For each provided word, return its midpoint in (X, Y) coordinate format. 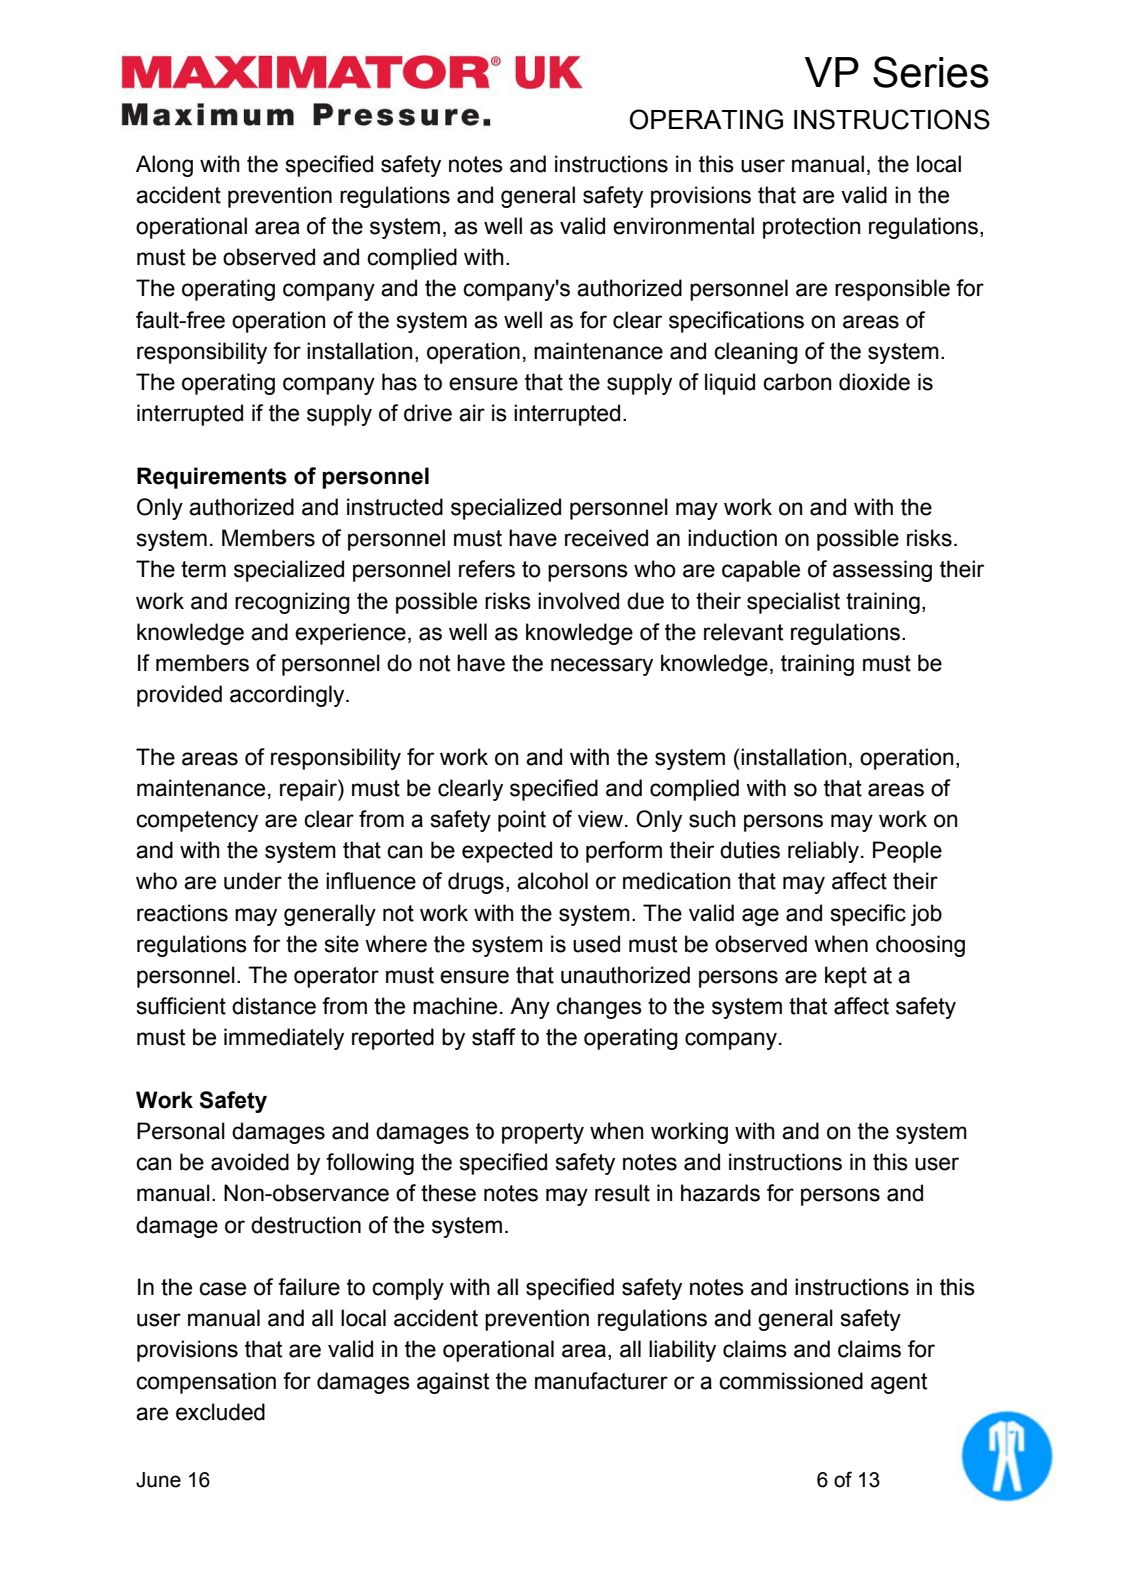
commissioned (791, 1381)
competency (197, 821)
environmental (683, 226)
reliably (823, 852)
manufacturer (601, 1381)
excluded (220, 1412)
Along (164, 166)
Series (931, 72)
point (522, 821)
